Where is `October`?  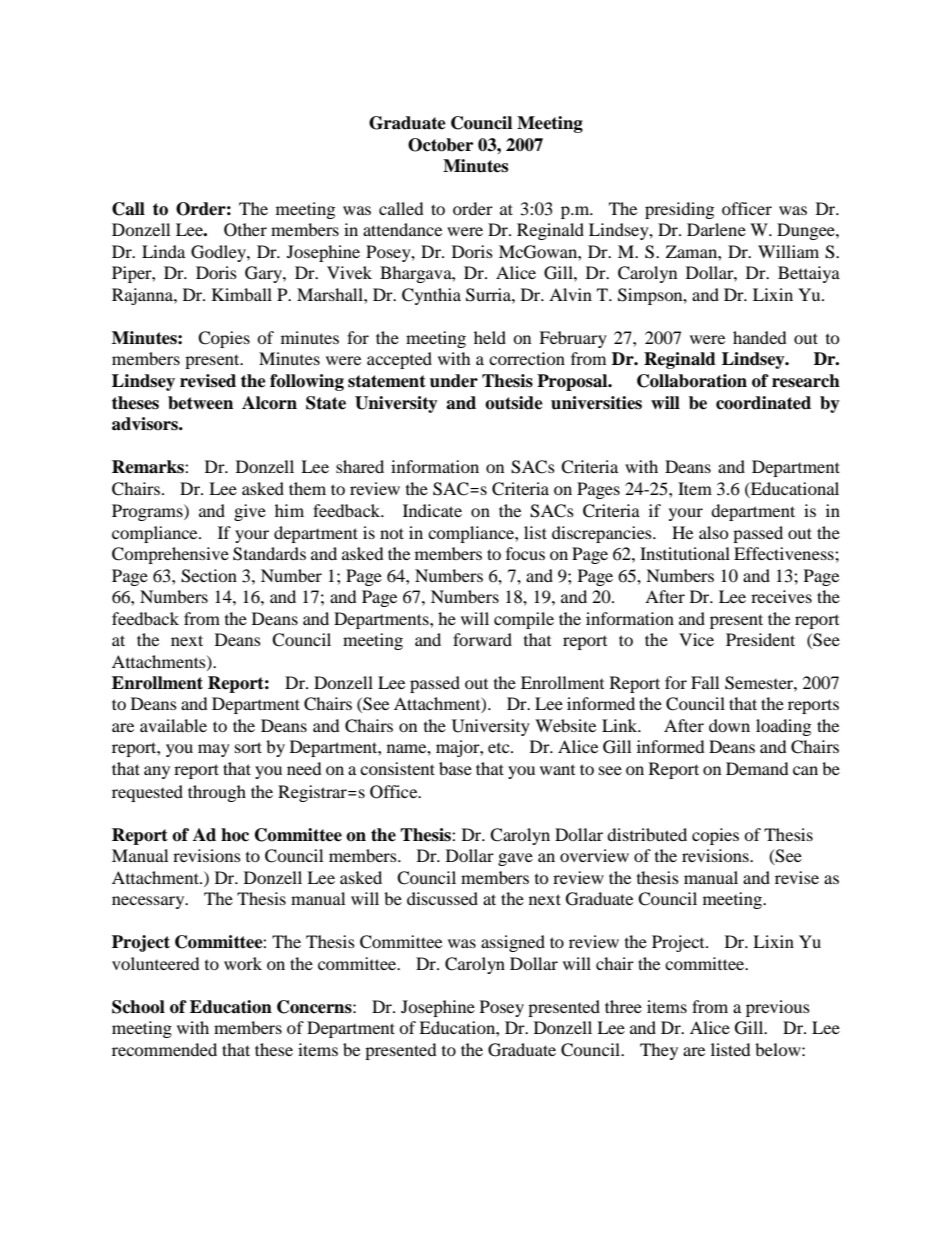
October is located at coordinates (440, 145).
